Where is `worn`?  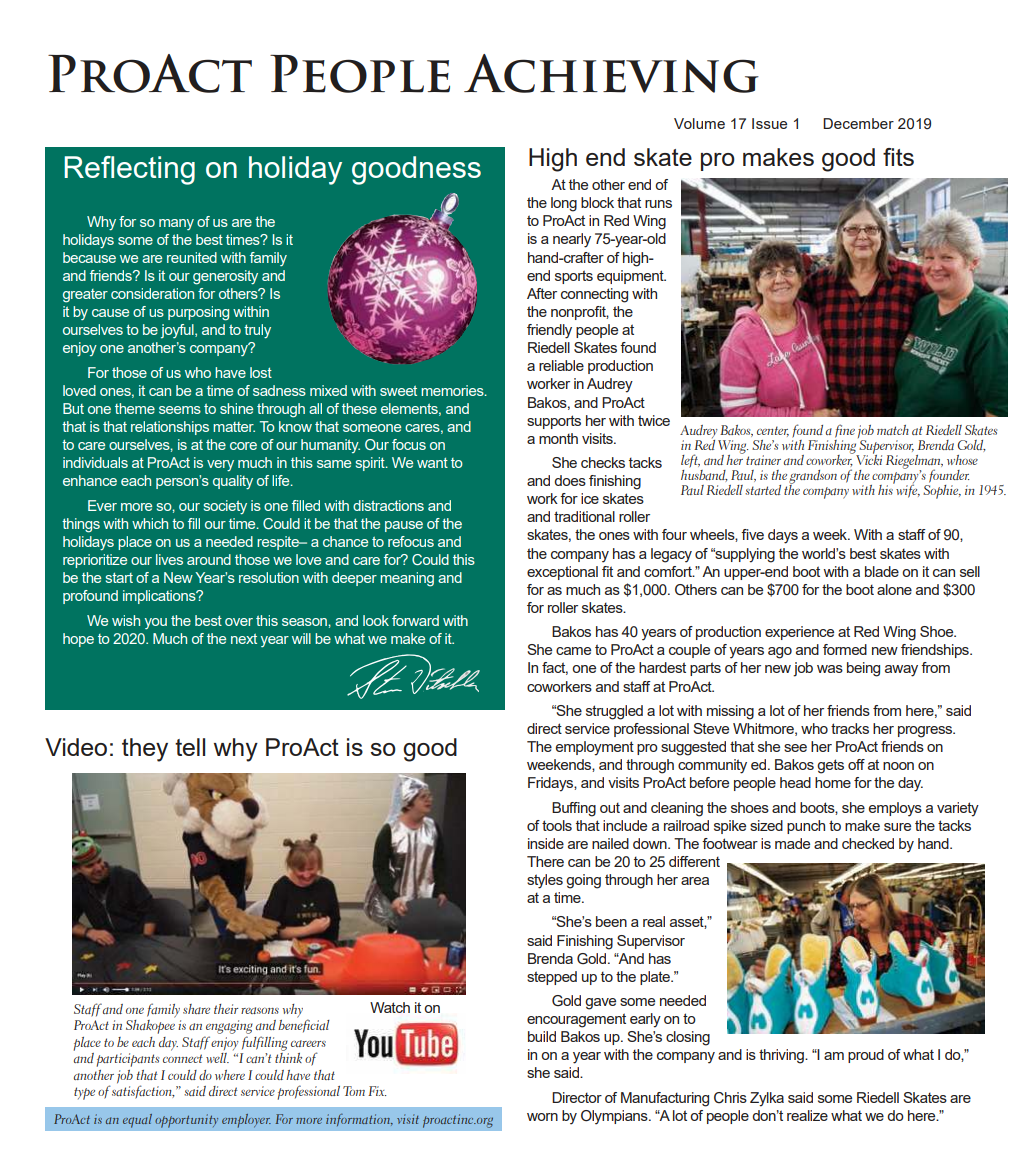 worn is located at coordinates (542, 1117).
